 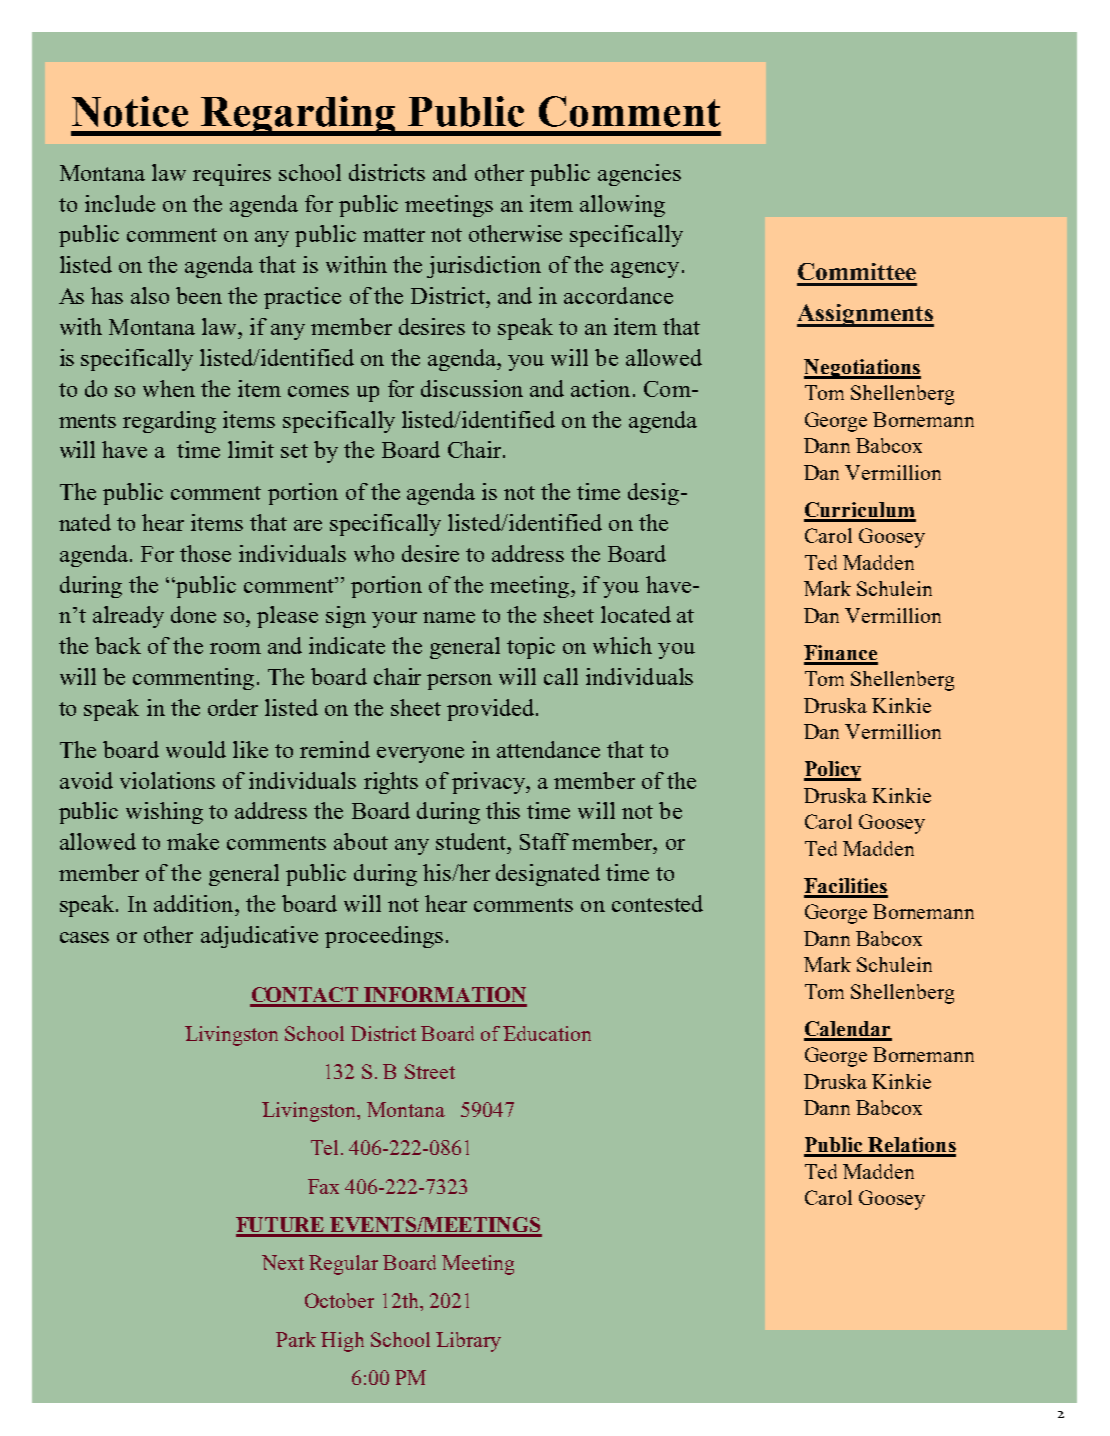 I want to click on Education, so click(x=547, y=1033).
